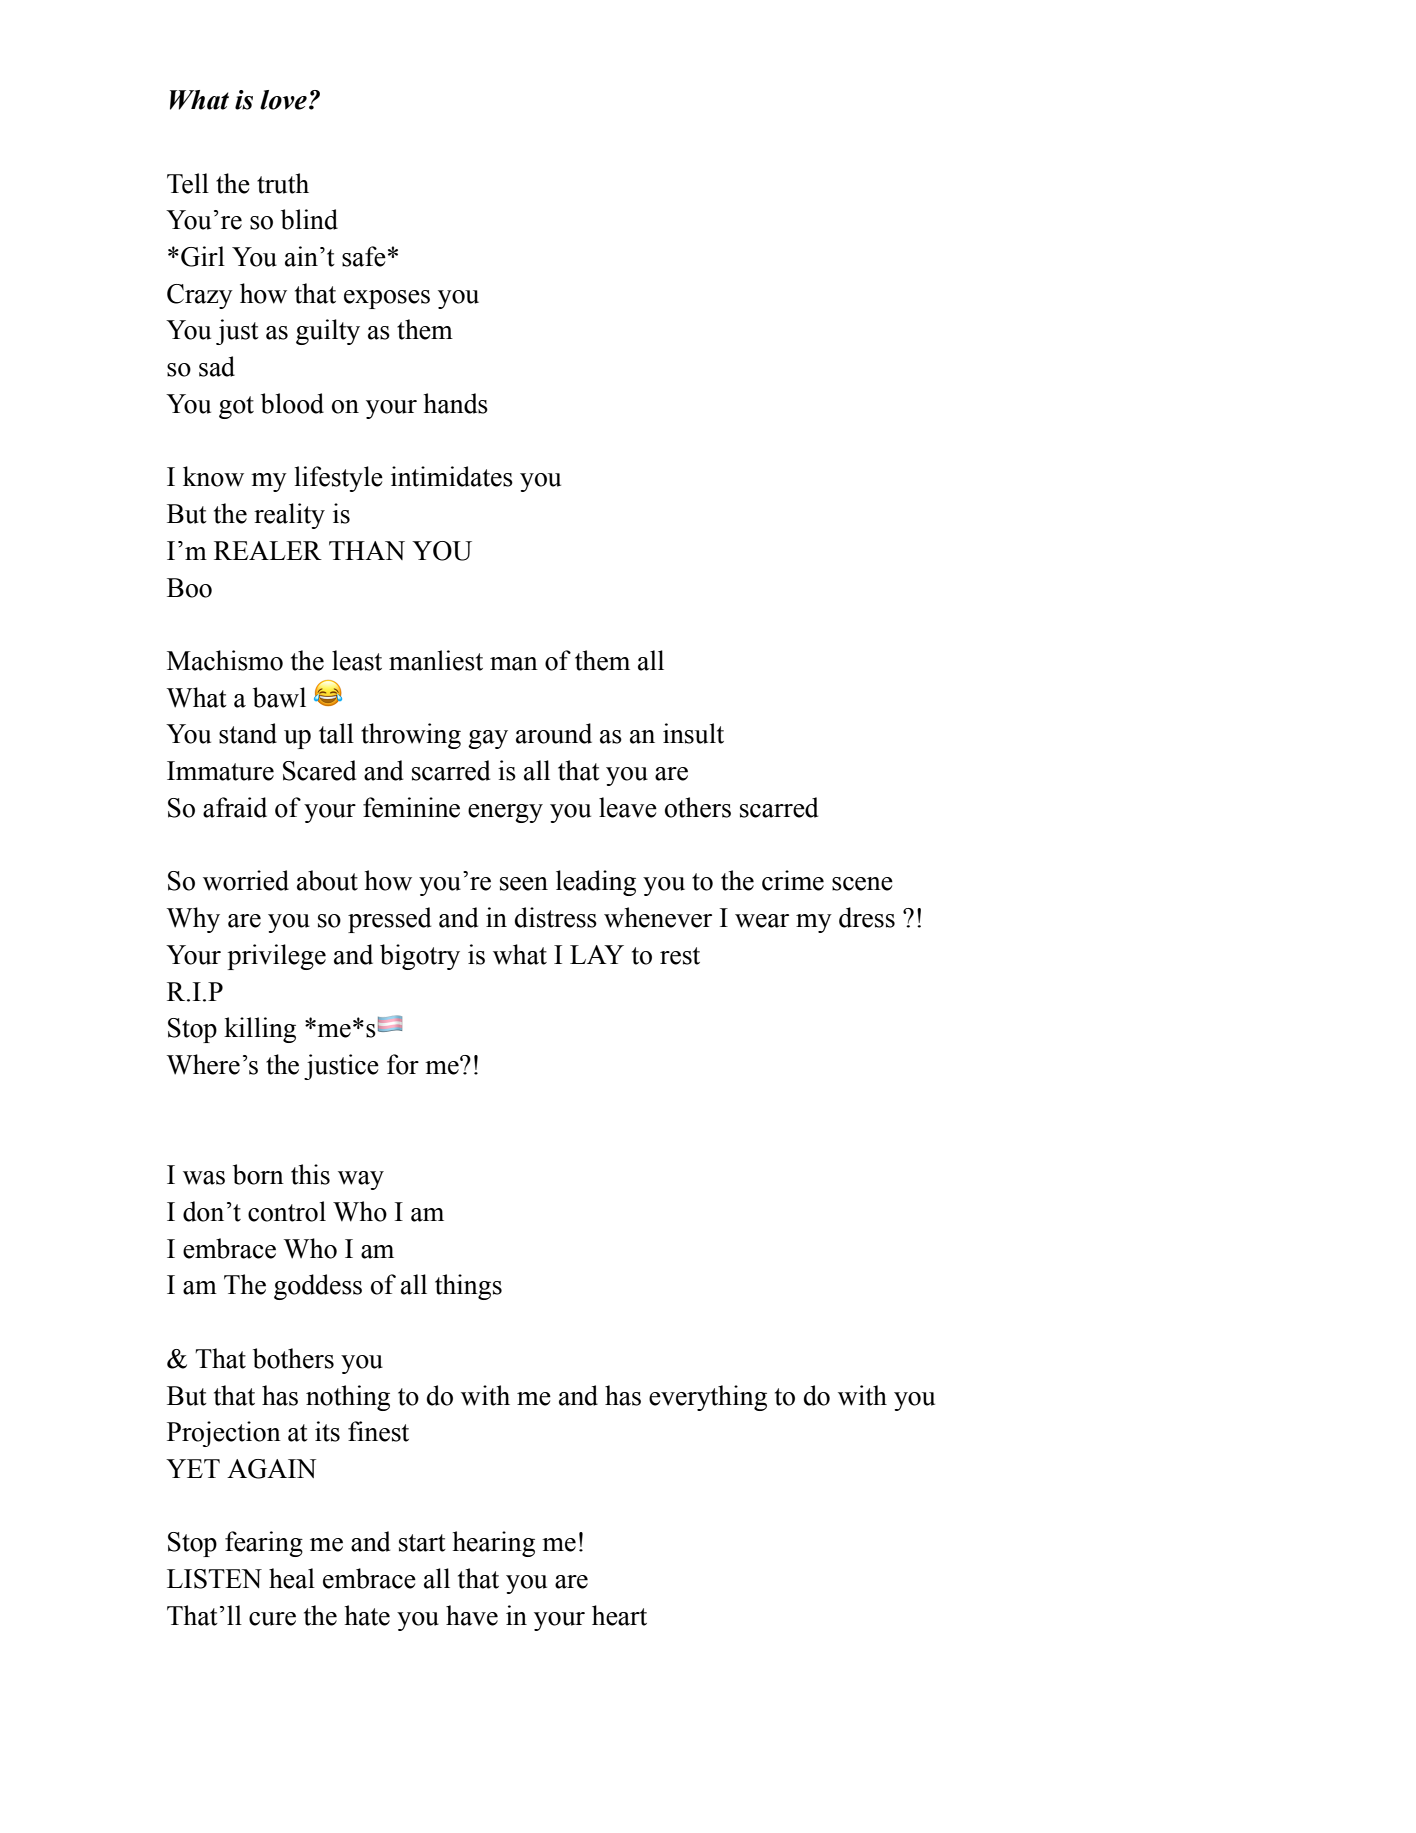 This screenshot has height=1833, width=1416. What do you see at coordinates (289, 516) in the screenshot?
I see `reality` at bounding box center [289, 516].
